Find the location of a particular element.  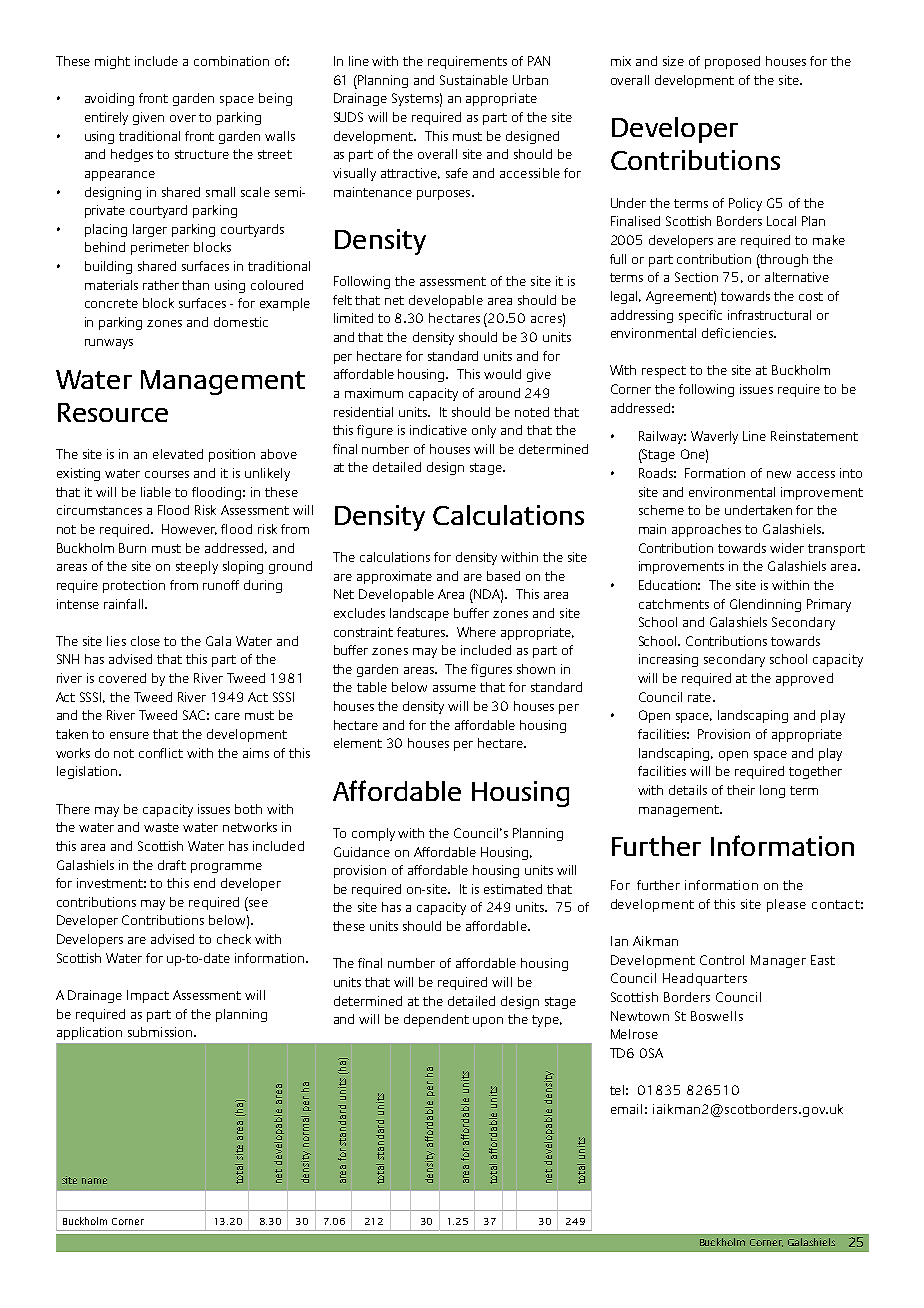

Manager is located at coordinates (778, 961).
